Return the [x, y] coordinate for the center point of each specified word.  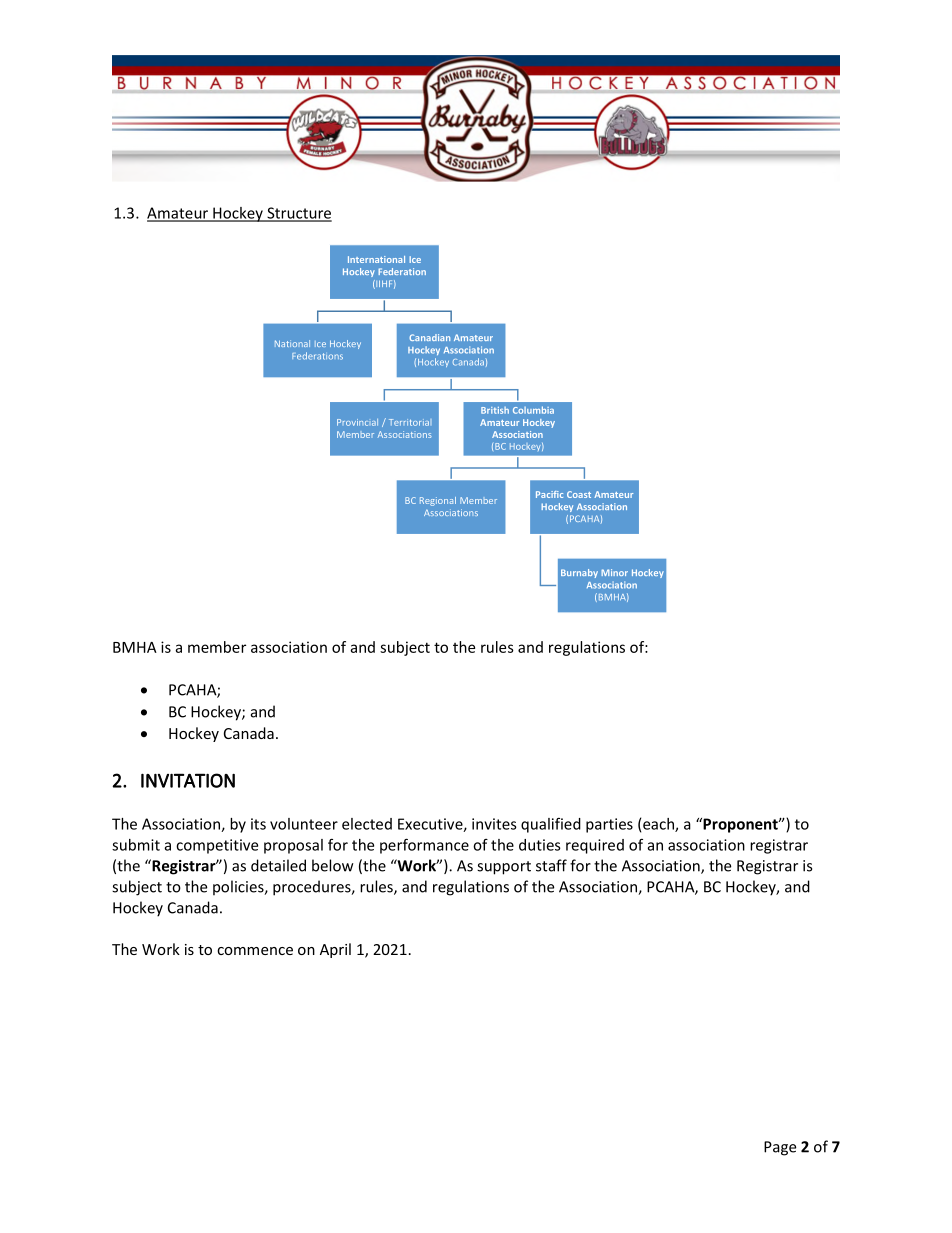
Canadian [429, 337]
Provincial [357, 422]
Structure [298, 214]
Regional [438, 501]
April [335, 950]
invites [494, 824]
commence [255, 951]
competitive [217, 846]
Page [780, 1148]
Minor [614, 572]
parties [609, 825]
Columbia [533, 410]
